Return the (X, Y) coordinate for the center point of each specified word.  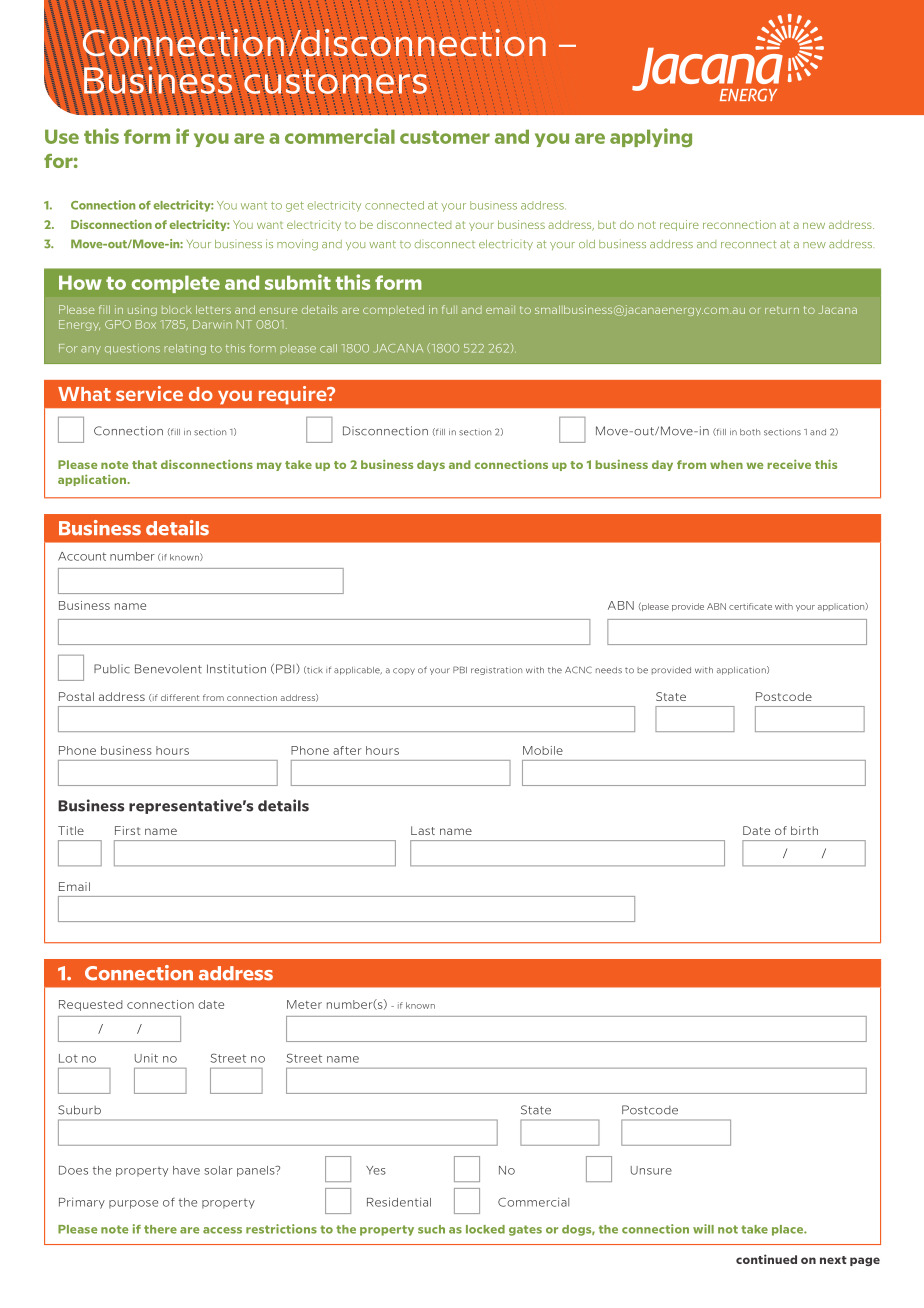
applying (651, 137)
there (160, 1229)
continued (766, 1259)
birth (804, 830)
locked (485, 1229)
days (431, 465)
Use (62, 136)
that (144, 464)
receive (789, 464)
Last (423, 830)
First (127, 830)
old (587, 244)
